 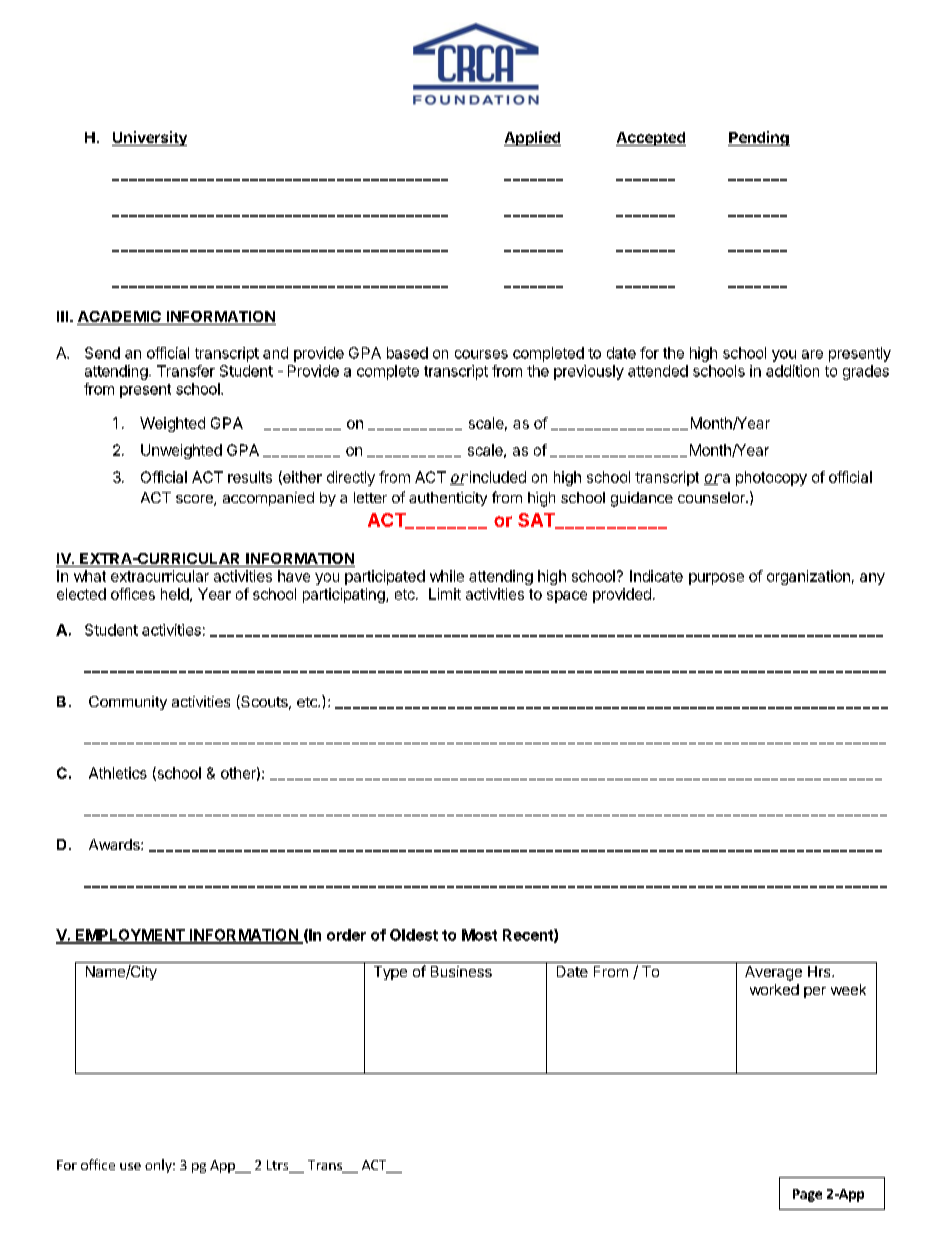 What do you see at coordinates (149, 138) in the screenshot?
I see `University` at bounding box center [149, 138].
